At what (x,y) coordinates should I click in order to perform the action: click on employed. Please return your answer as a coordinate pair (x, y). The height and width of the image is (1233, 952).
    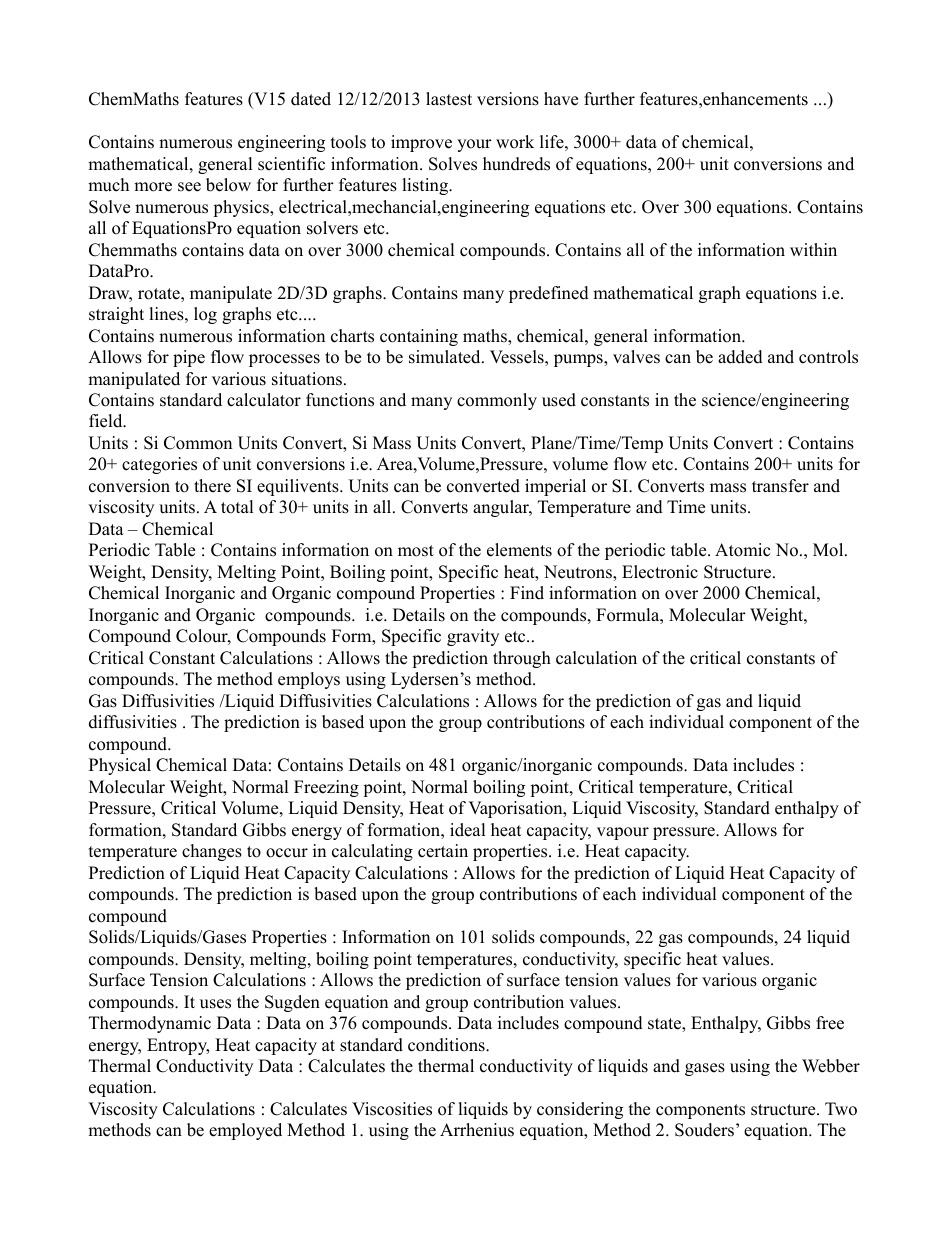
    Looking at the image, I should click on (245, 1131).
